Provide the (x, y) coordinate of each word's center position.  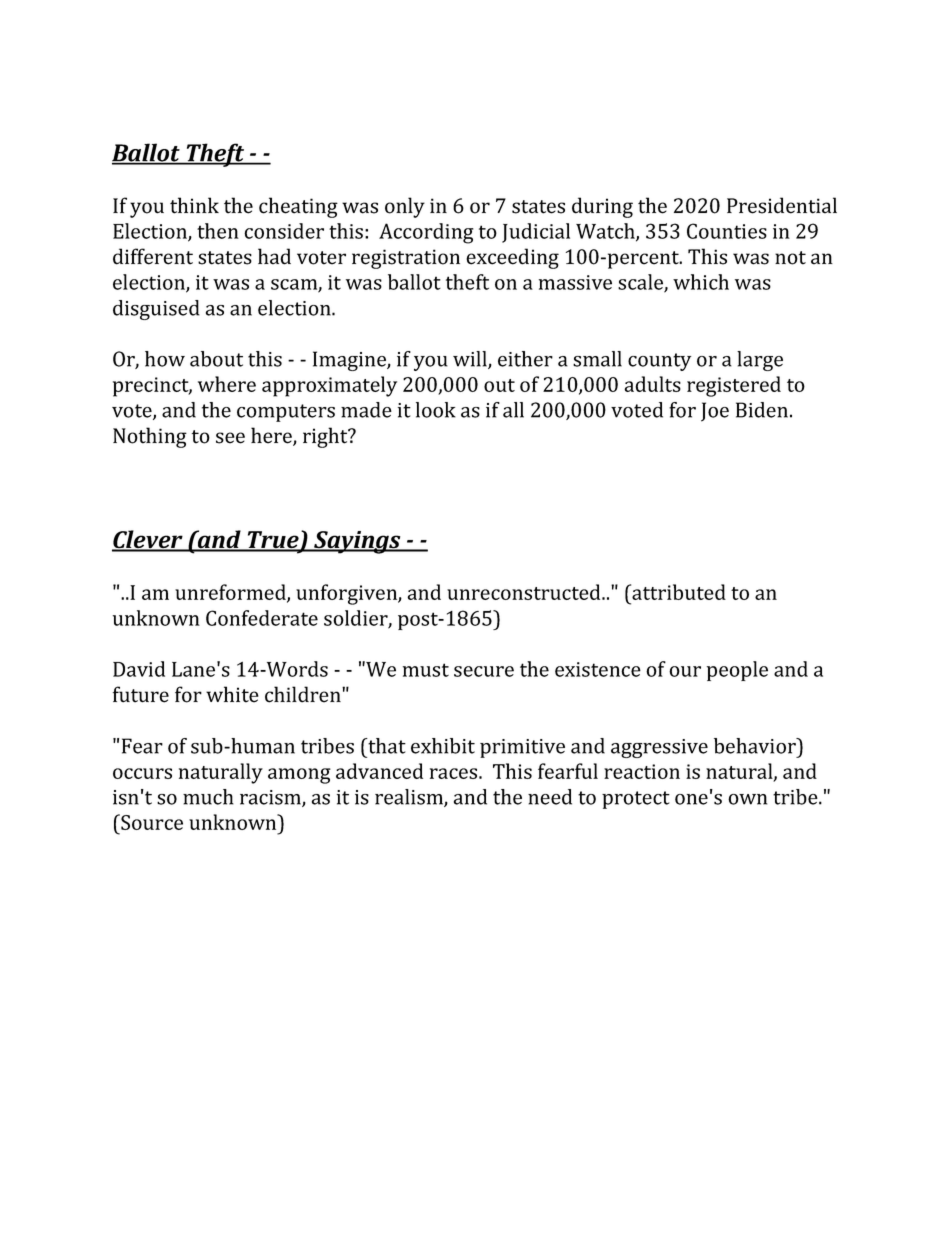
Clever (148, 540)
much (208, 797)
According (426, 233)
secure (484, 671)
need (550, 797)
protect (636, 800)
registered (734, 386)
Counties (727, 231)
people (737, 671)
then (218, 231)
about (216, 359)
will (471, 360)
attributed (678, 592)
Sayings (357, 542)
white (232, 694)
